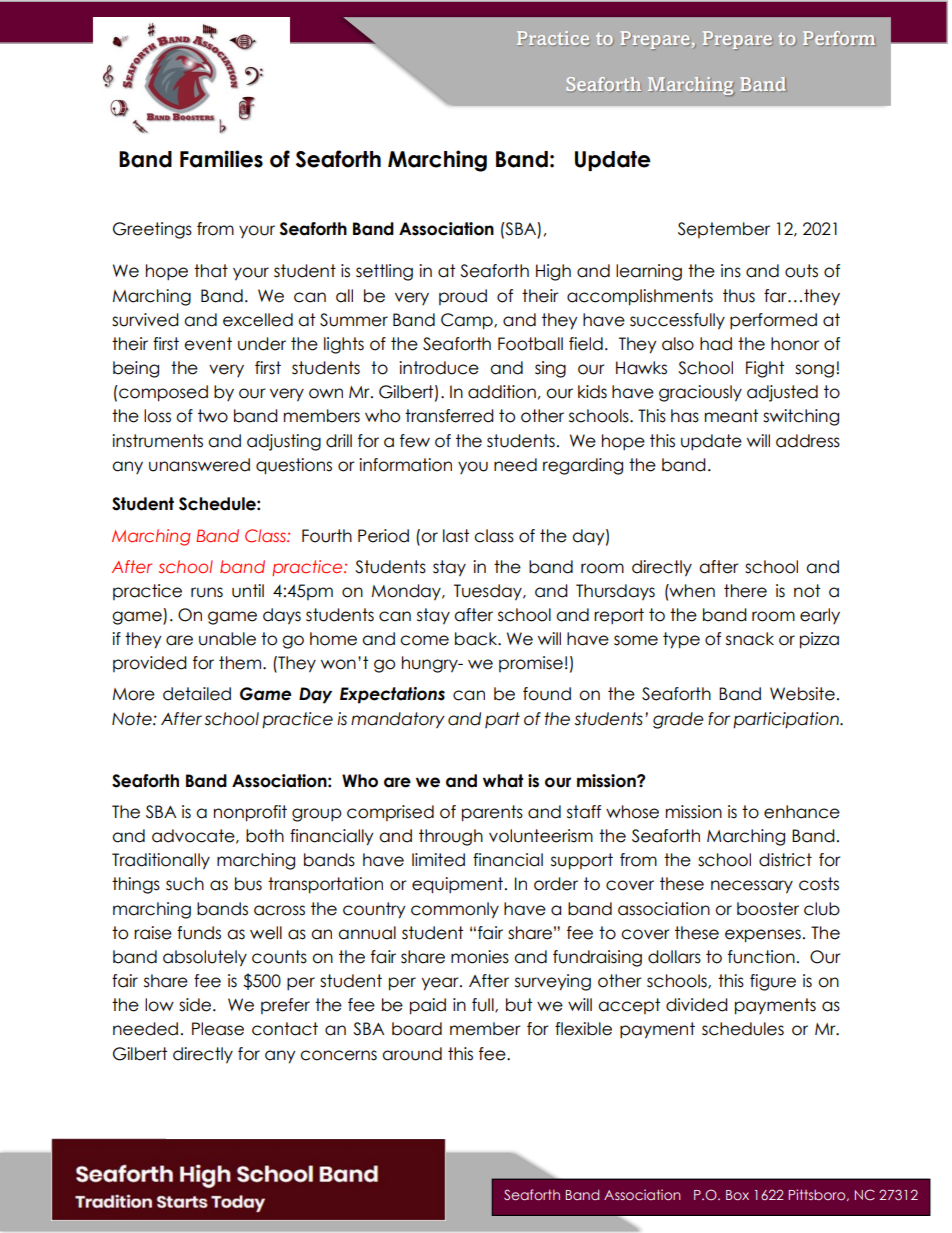 The width and height of the image is (952, 1233). What do you see at coordinates (763, 936) in the image?
I see `expenses` at bounding box center [763, 936].
